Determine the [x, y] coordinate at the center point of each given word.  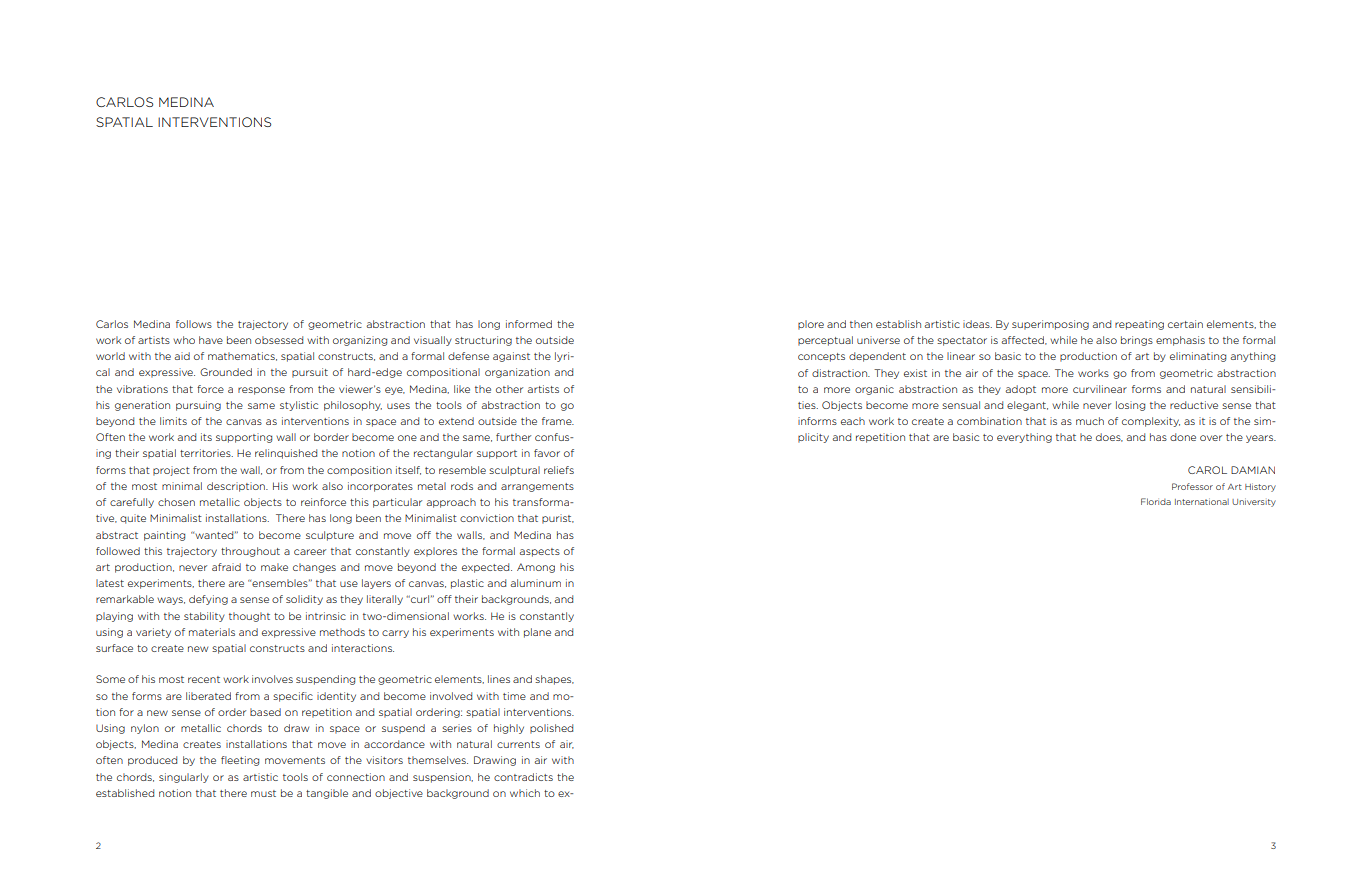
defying [208, 600]
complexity [1151, 422]
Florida [1156, 501]
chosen [176, 502]
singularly [184, 778]
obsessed [279, 340]
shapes [554, 680]
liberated [208, 696]
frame [558, 421]
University [1254, 502]
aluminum [535, 583]
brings [1137, 341]
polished [551, 729]
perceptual [825, 341]
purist [558, 519]
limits [173, 421]
